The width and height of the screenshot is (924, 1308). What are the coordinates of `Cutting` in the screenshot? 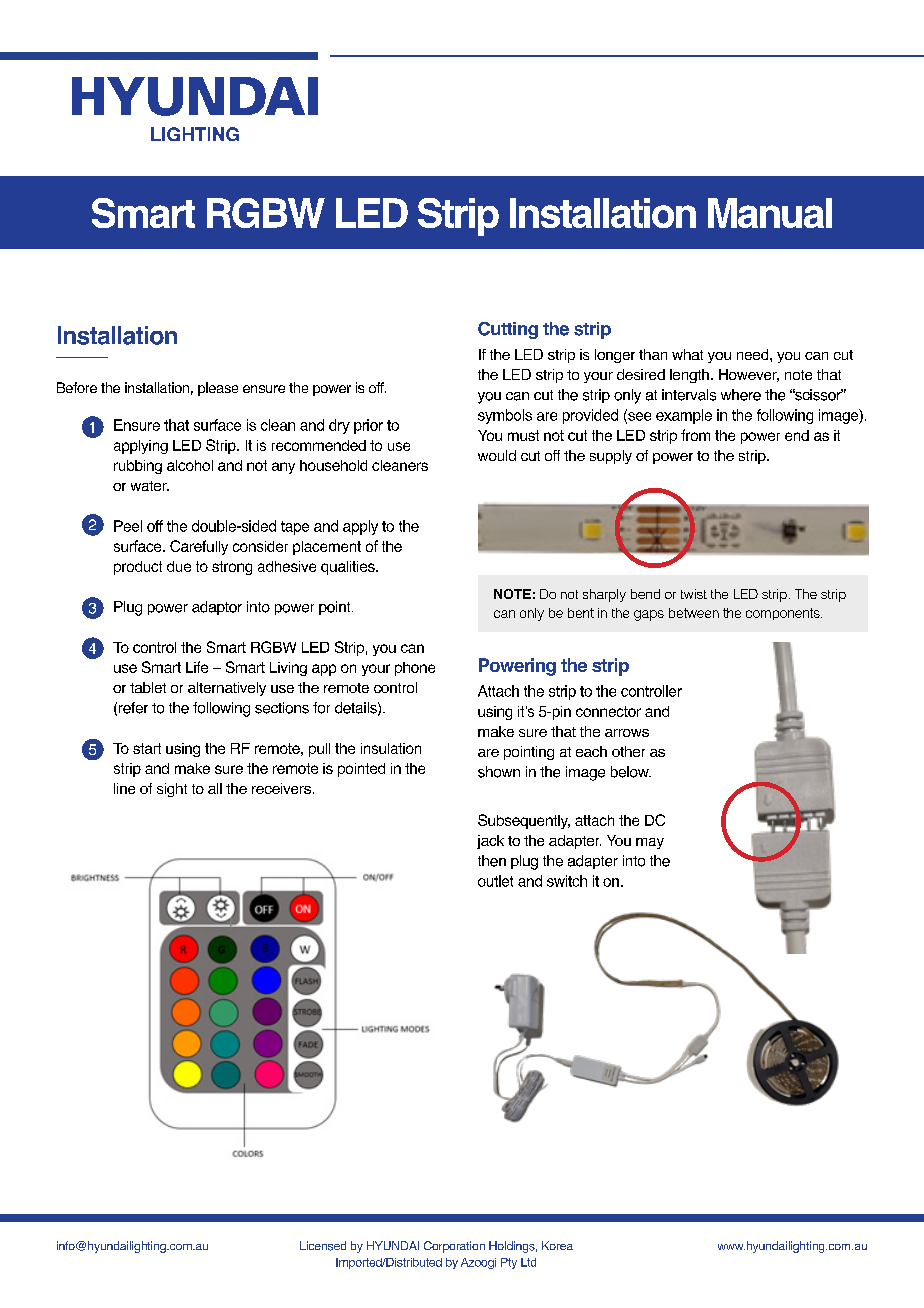 It's located at (508, 330).
